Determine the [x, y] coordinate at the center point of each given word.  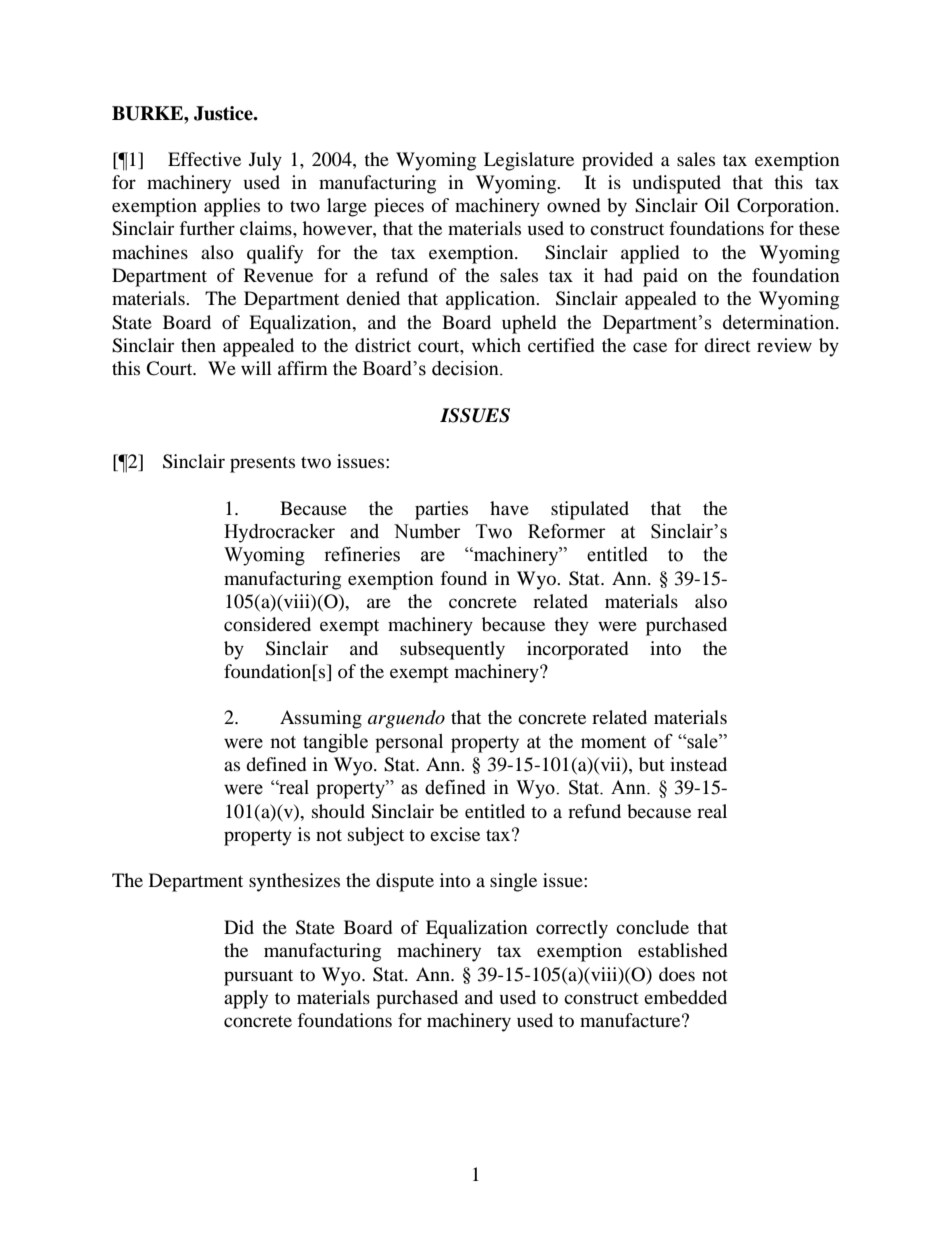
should [338, 811]
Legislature [529, 161]
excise [455, 834]
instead [698, 764]
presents [262, 464]
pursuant [258, 977]
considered [267, 624]
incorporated [577, 650]
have [509, 508]
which [496, 345]
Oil [717, 205]
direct [727, 345]
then [198, 345]
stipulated [590, 510]
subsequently [452, 650]
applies [232, 207]
